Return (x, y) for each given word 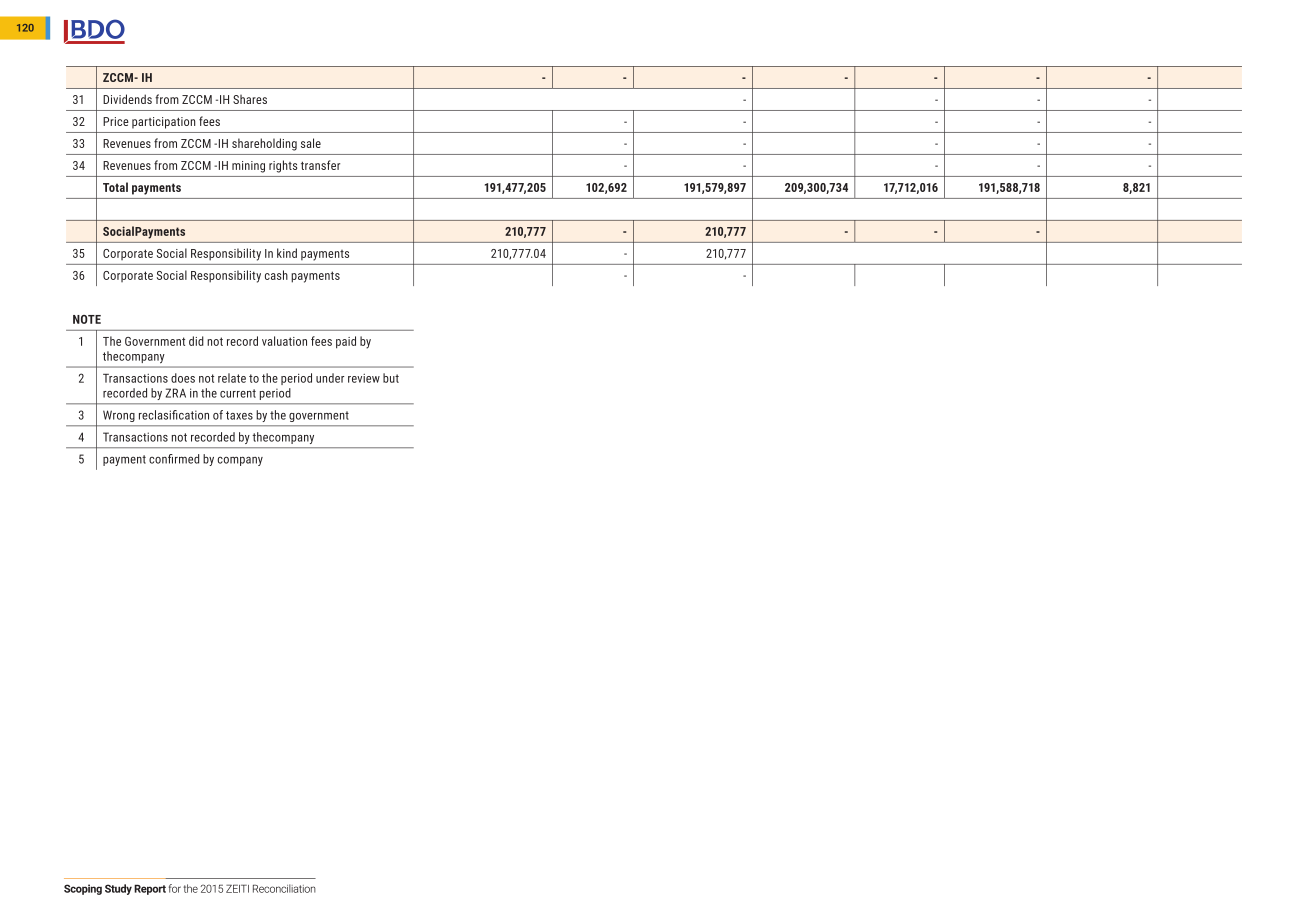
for (175, 888)
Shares (250, 99)
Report (150, 889)
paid (346, 342)
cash (276, 275)
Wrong (119, 416)
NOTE (87, 319)
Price (116, 121)
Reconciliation (284, 888)
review (364, 378)
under (330, 378)
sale (311, 143)
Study (118, 889)
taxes (239, 415)
